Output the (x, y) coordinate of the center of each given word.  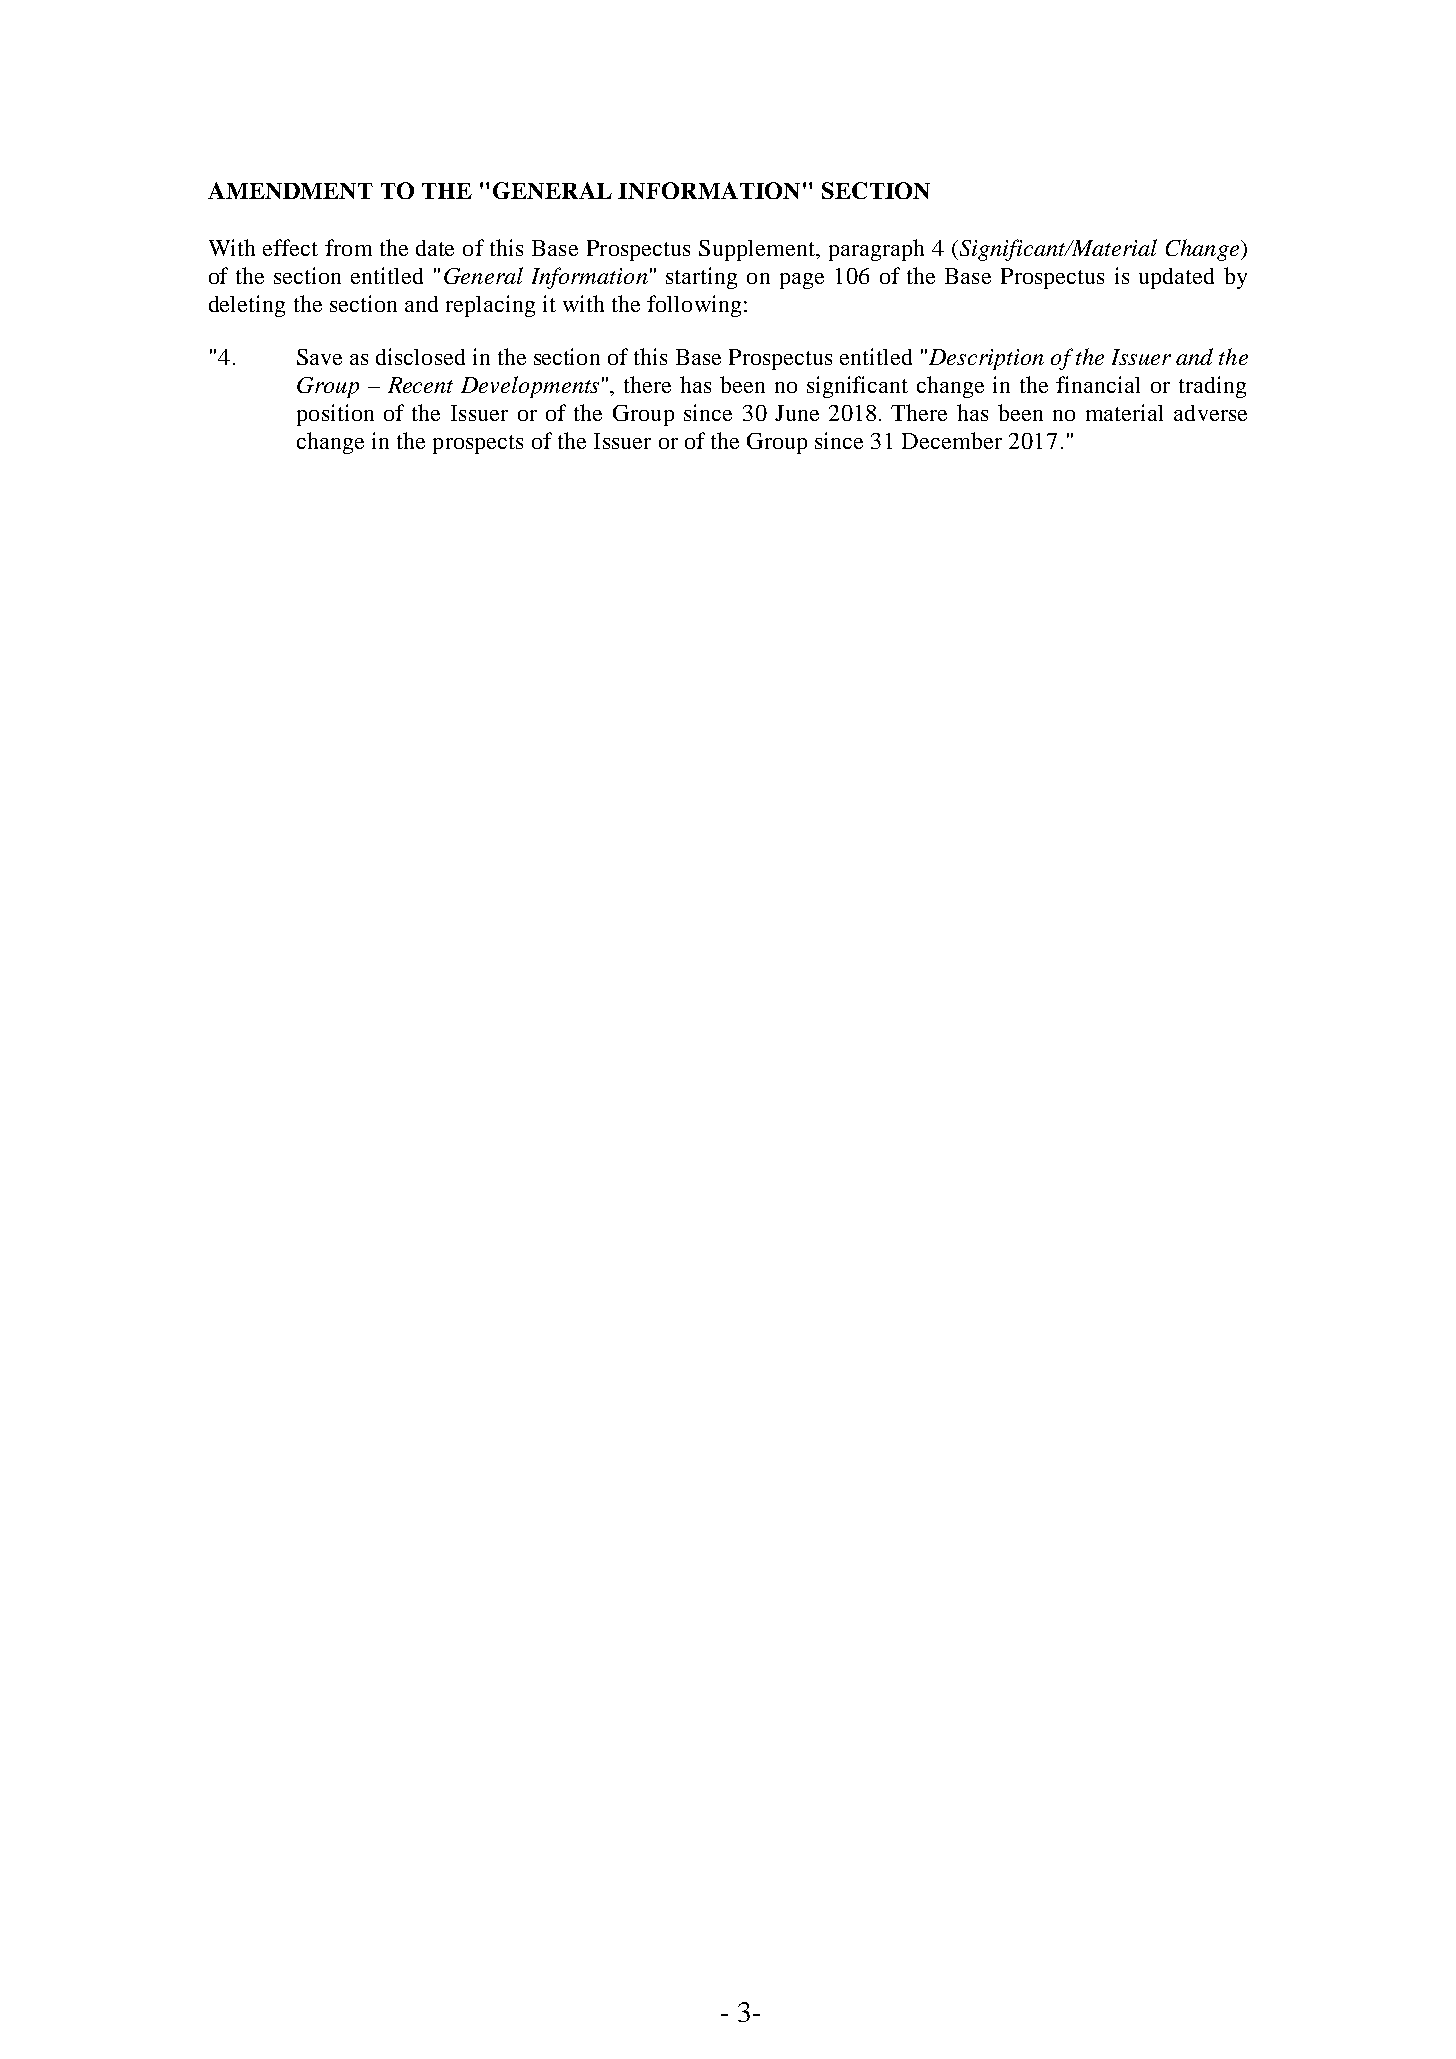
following (696, 306)
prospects (478, 444)
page (802, 281)
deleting (247, 306)
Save (319, 357)
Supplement (758, 250)
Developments (530, 387)
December (952, 440)
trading (1212, 387)
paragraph (876, 250)
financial (1098, 384)
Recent (420, 385)
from (348, 247)
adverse (1210, 413)
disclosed (420, 356)
